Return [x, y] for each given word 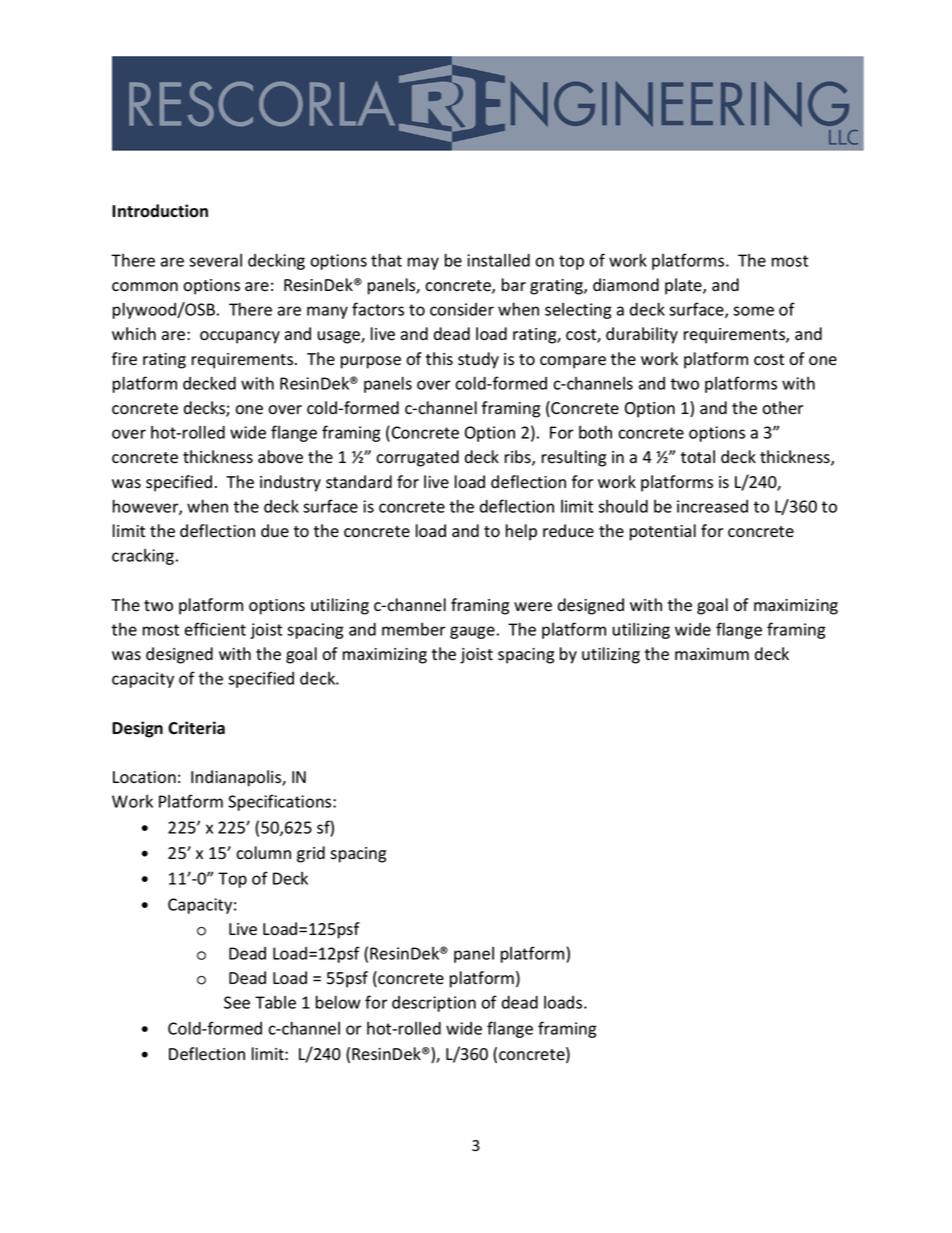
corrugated [417, 458]
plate [684, 286]
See [237, 1002]
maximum [712, 654]
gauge [472, 632]
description [434, 1004]
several [215, 260]
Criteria [196, 728]
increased [712, 506]
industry [290, 483]
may [423, 263]
